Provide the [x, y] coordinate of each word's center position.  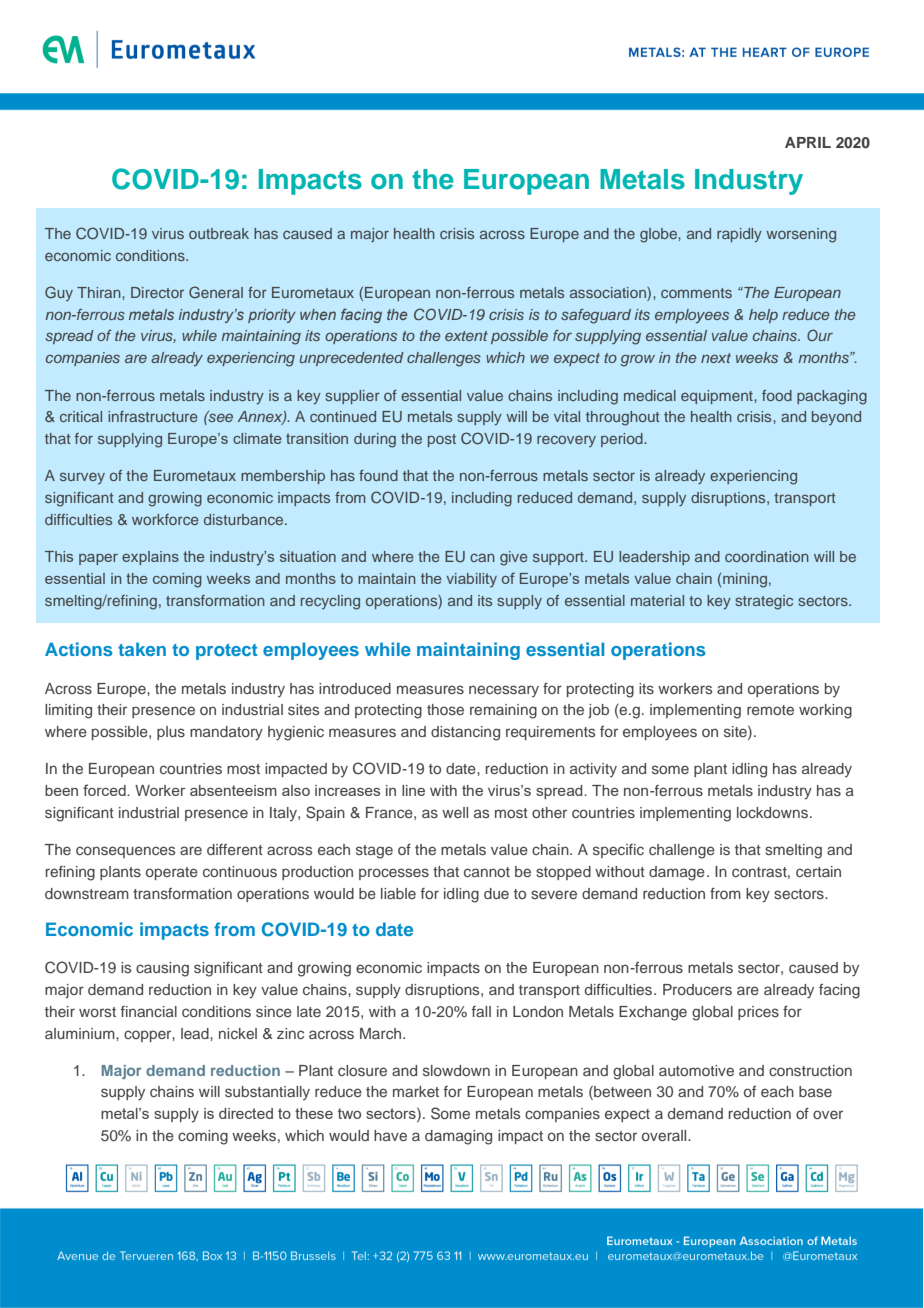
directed [246, 1113]
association [609, 294]
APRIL [808, 142]
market [416, 1091]
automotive [696, 1070]
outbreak [219, 233]
